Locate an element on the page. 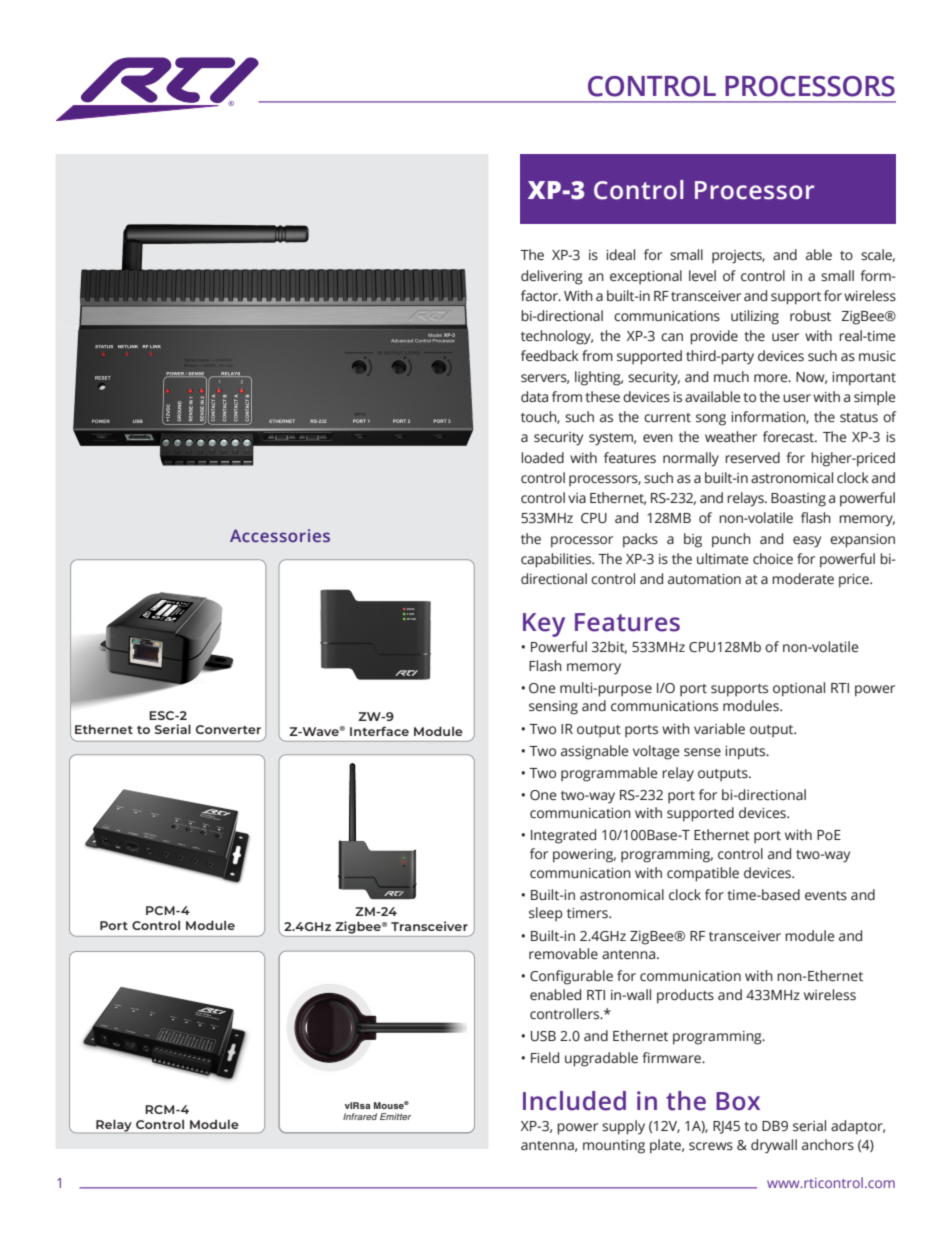 The image size is (952, 1233). sleep is located at coordinates (546, 914).
